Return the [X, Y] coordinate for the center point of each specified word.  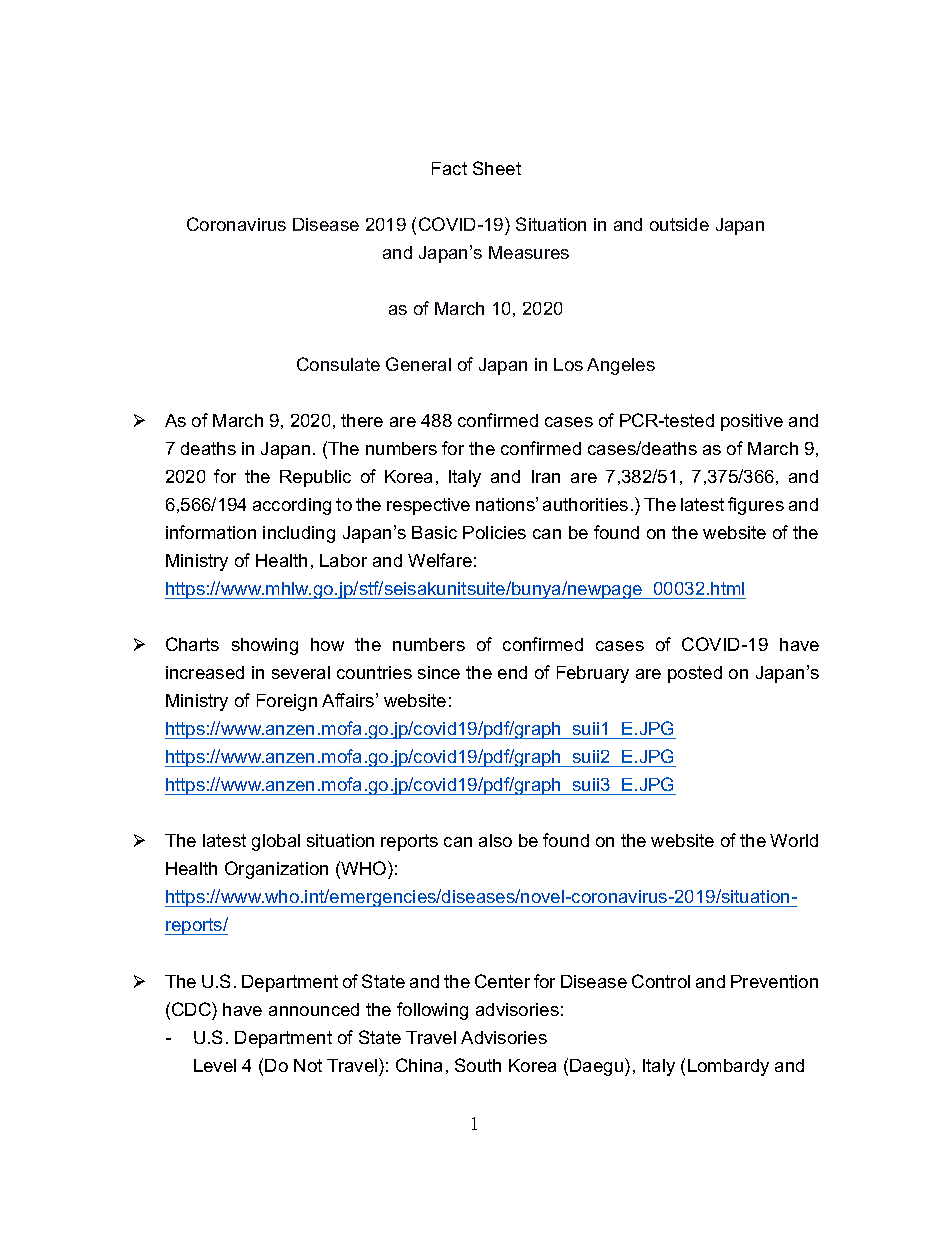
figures [756, 506]
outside [679, 224]
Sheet [497, 168]
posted [695, 674]
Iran [546, 476]
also [495, 840]
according [292, 506]
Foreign [287, 702]
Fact [449, 168]
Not [308, 1065]
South [478, 1065]
